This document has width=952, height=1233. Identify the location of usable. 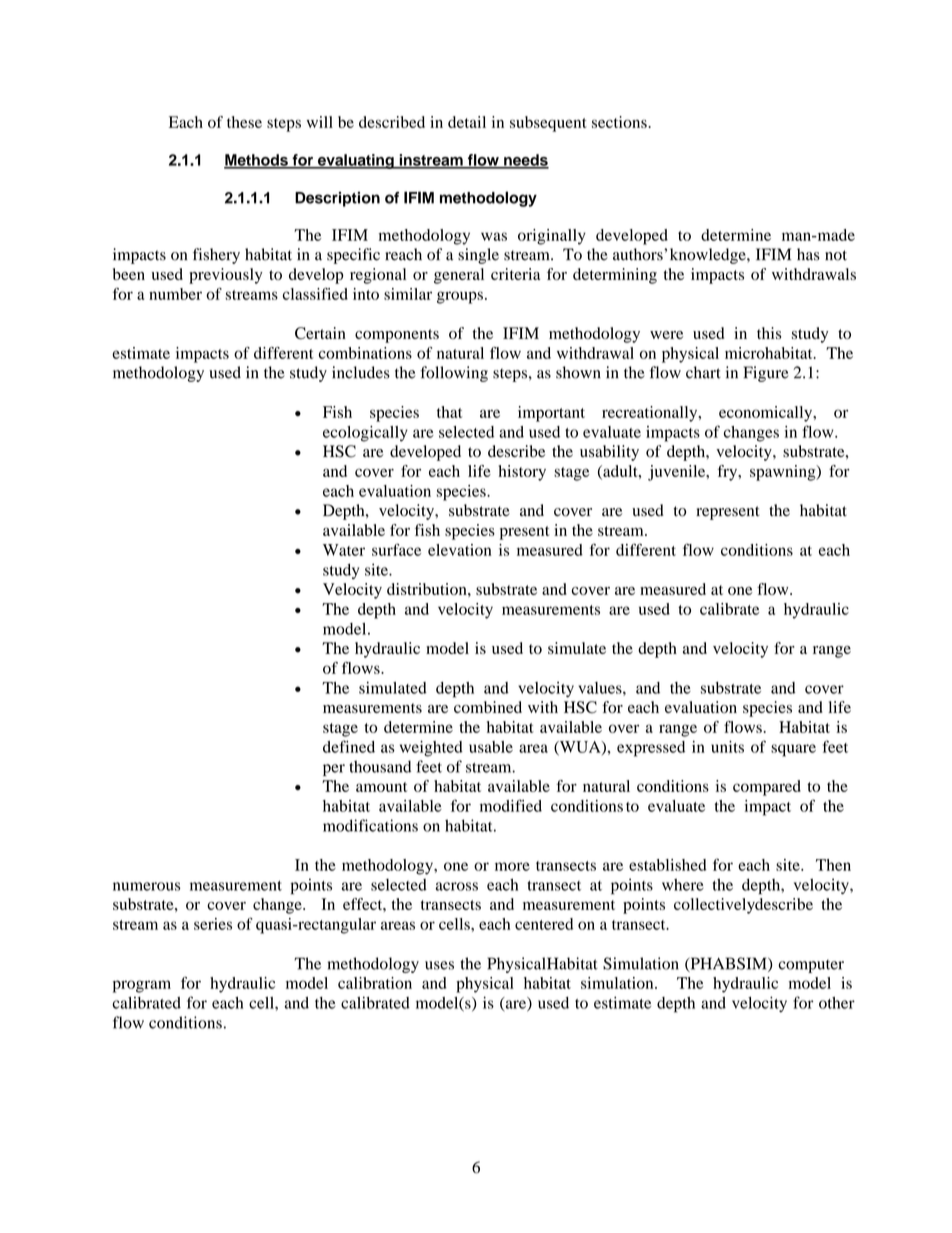
(491, 747).
